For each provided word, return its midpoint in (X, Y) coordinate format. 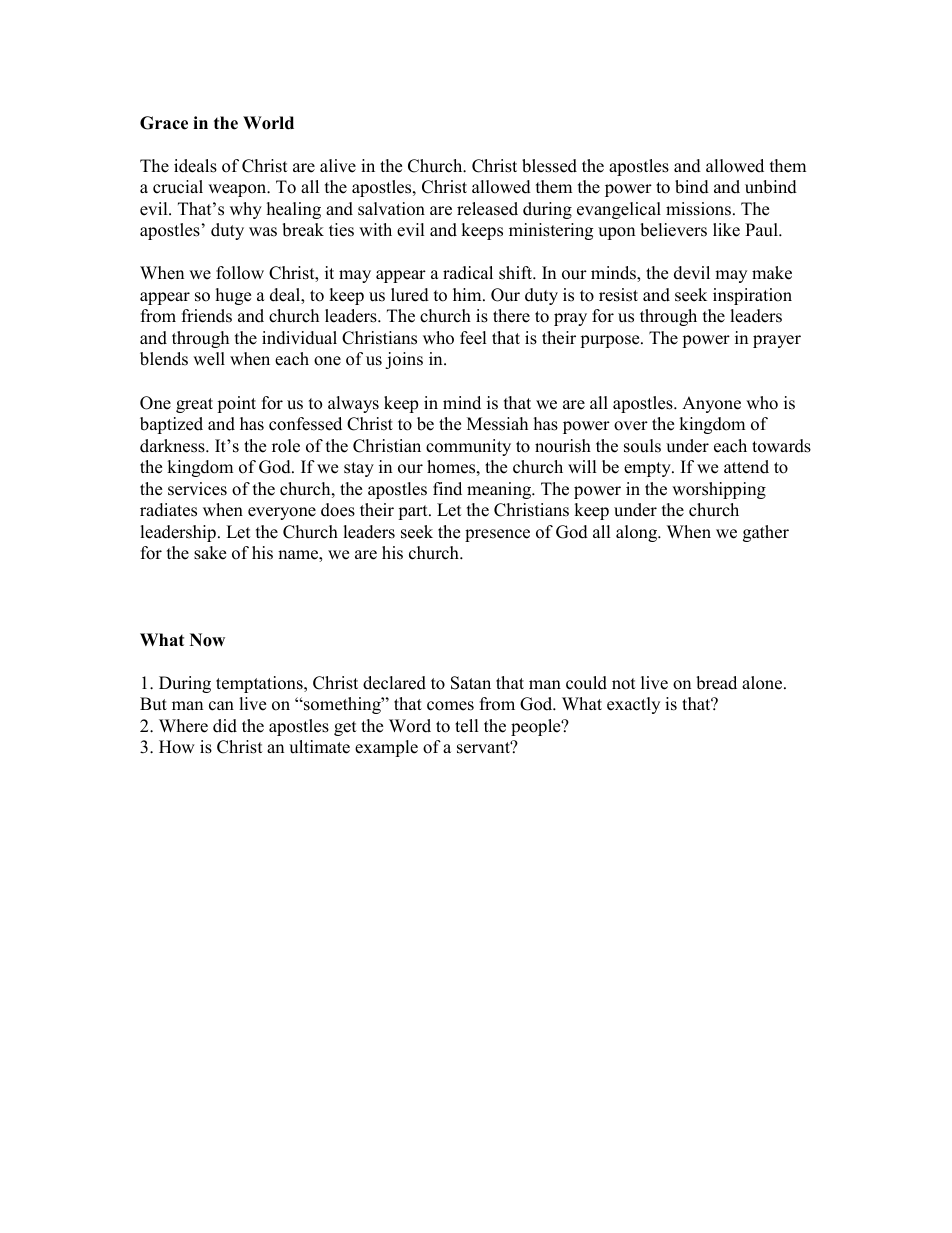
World (268, 123)
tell (467, 726)
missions (698, 209)
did (225, 726)
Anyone (711, 404)
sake (210, 553)
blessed (549, 166)
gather (766, 533)
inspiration (752, 296)
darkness (173, 446)
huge (233, 296)
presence (497, 535)
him (468, 294)
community (468, 447)
